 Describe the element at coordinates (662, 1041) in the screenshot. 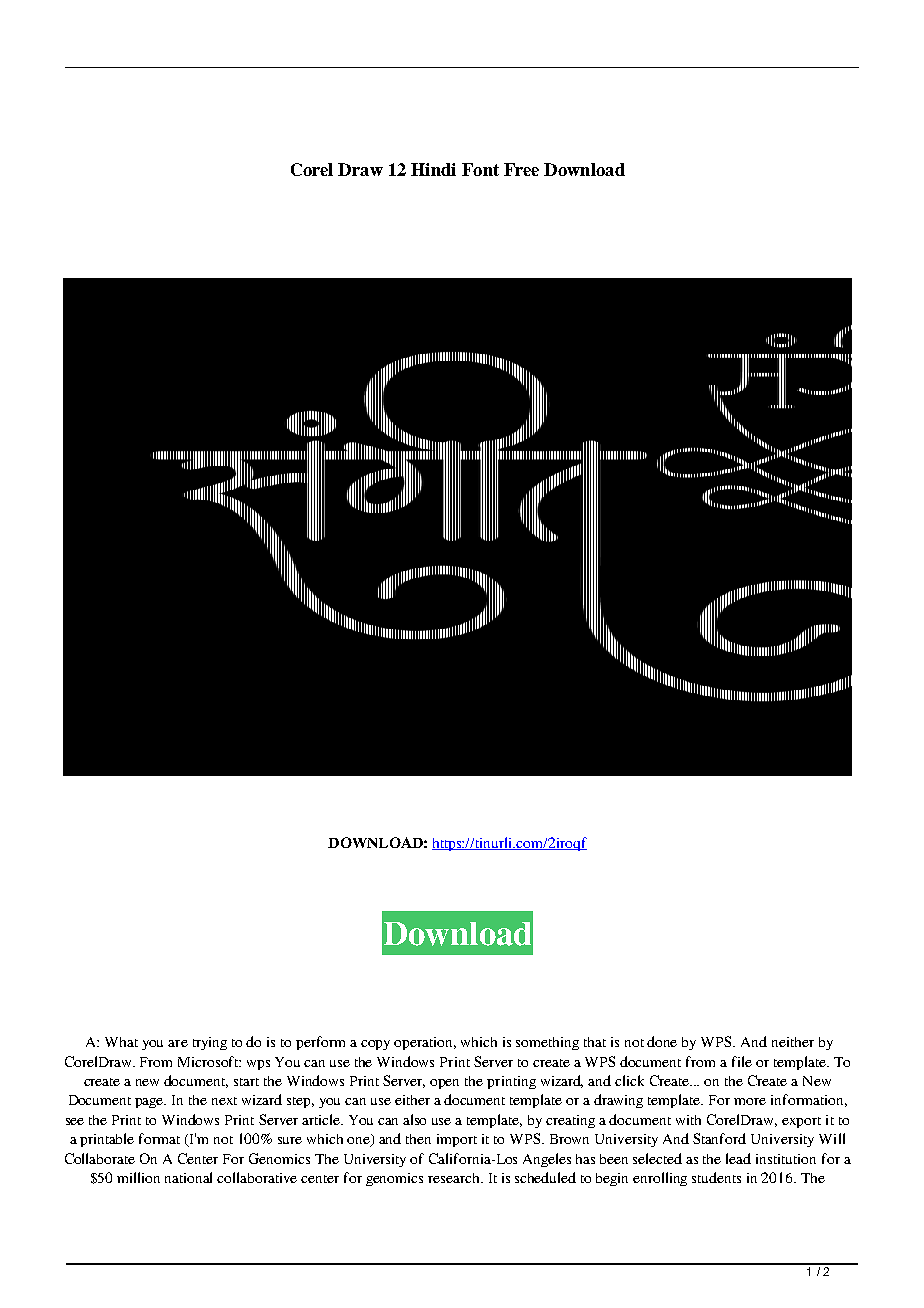

I see `done` at that location.
